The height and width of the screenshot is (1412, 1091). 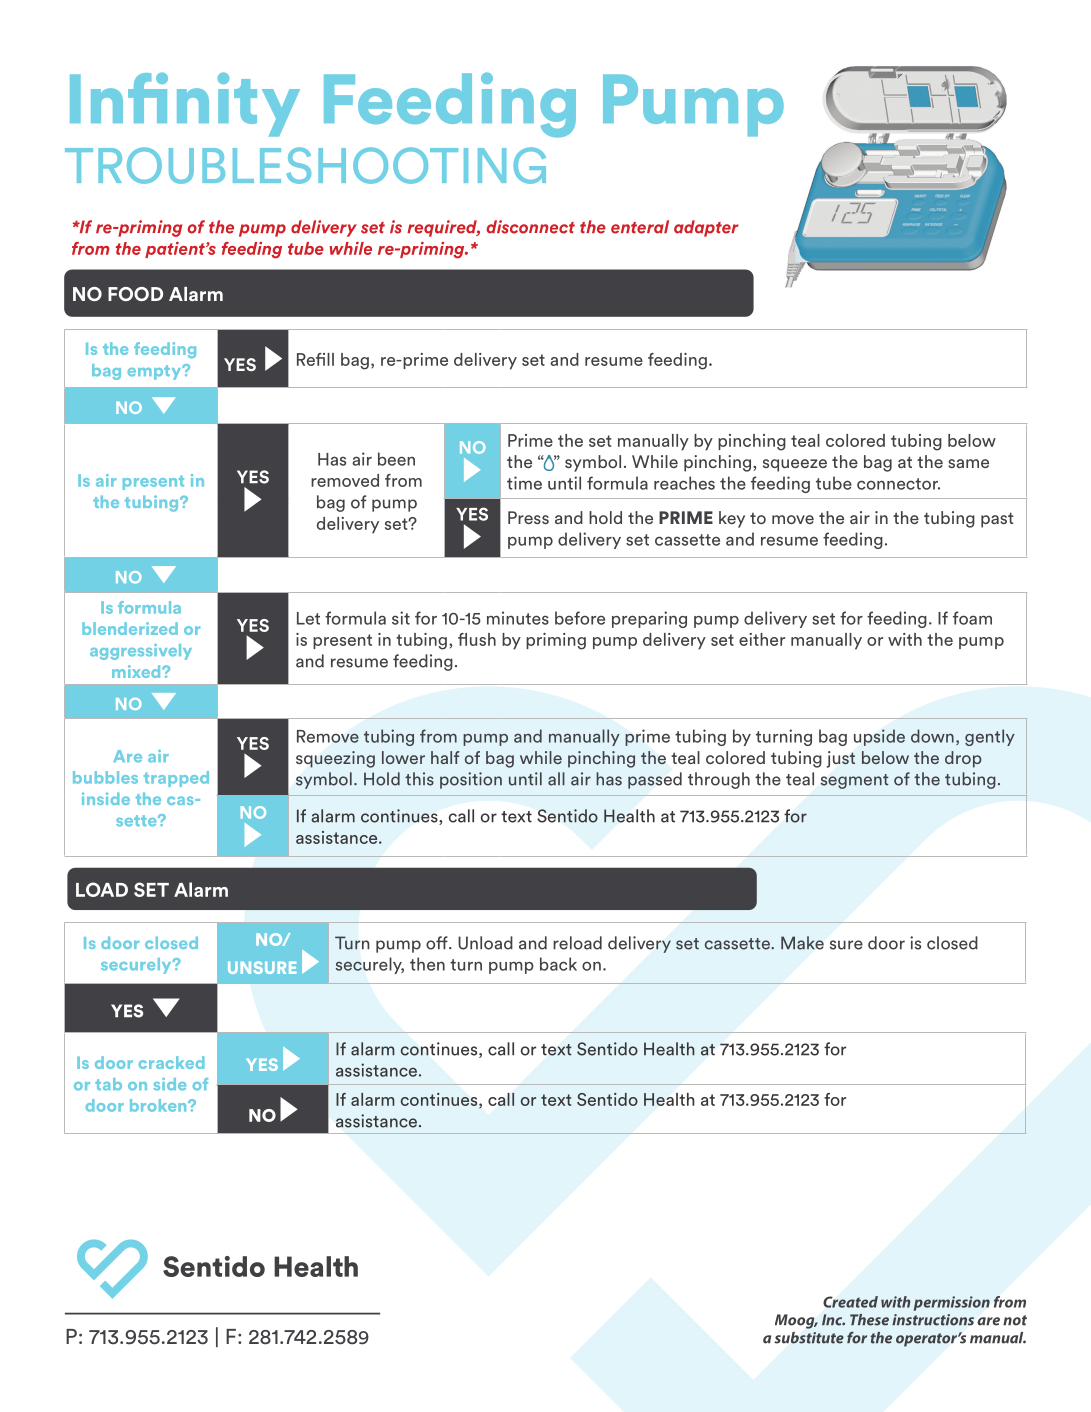 I want to click on broken, so click(x=159, y=1105).
